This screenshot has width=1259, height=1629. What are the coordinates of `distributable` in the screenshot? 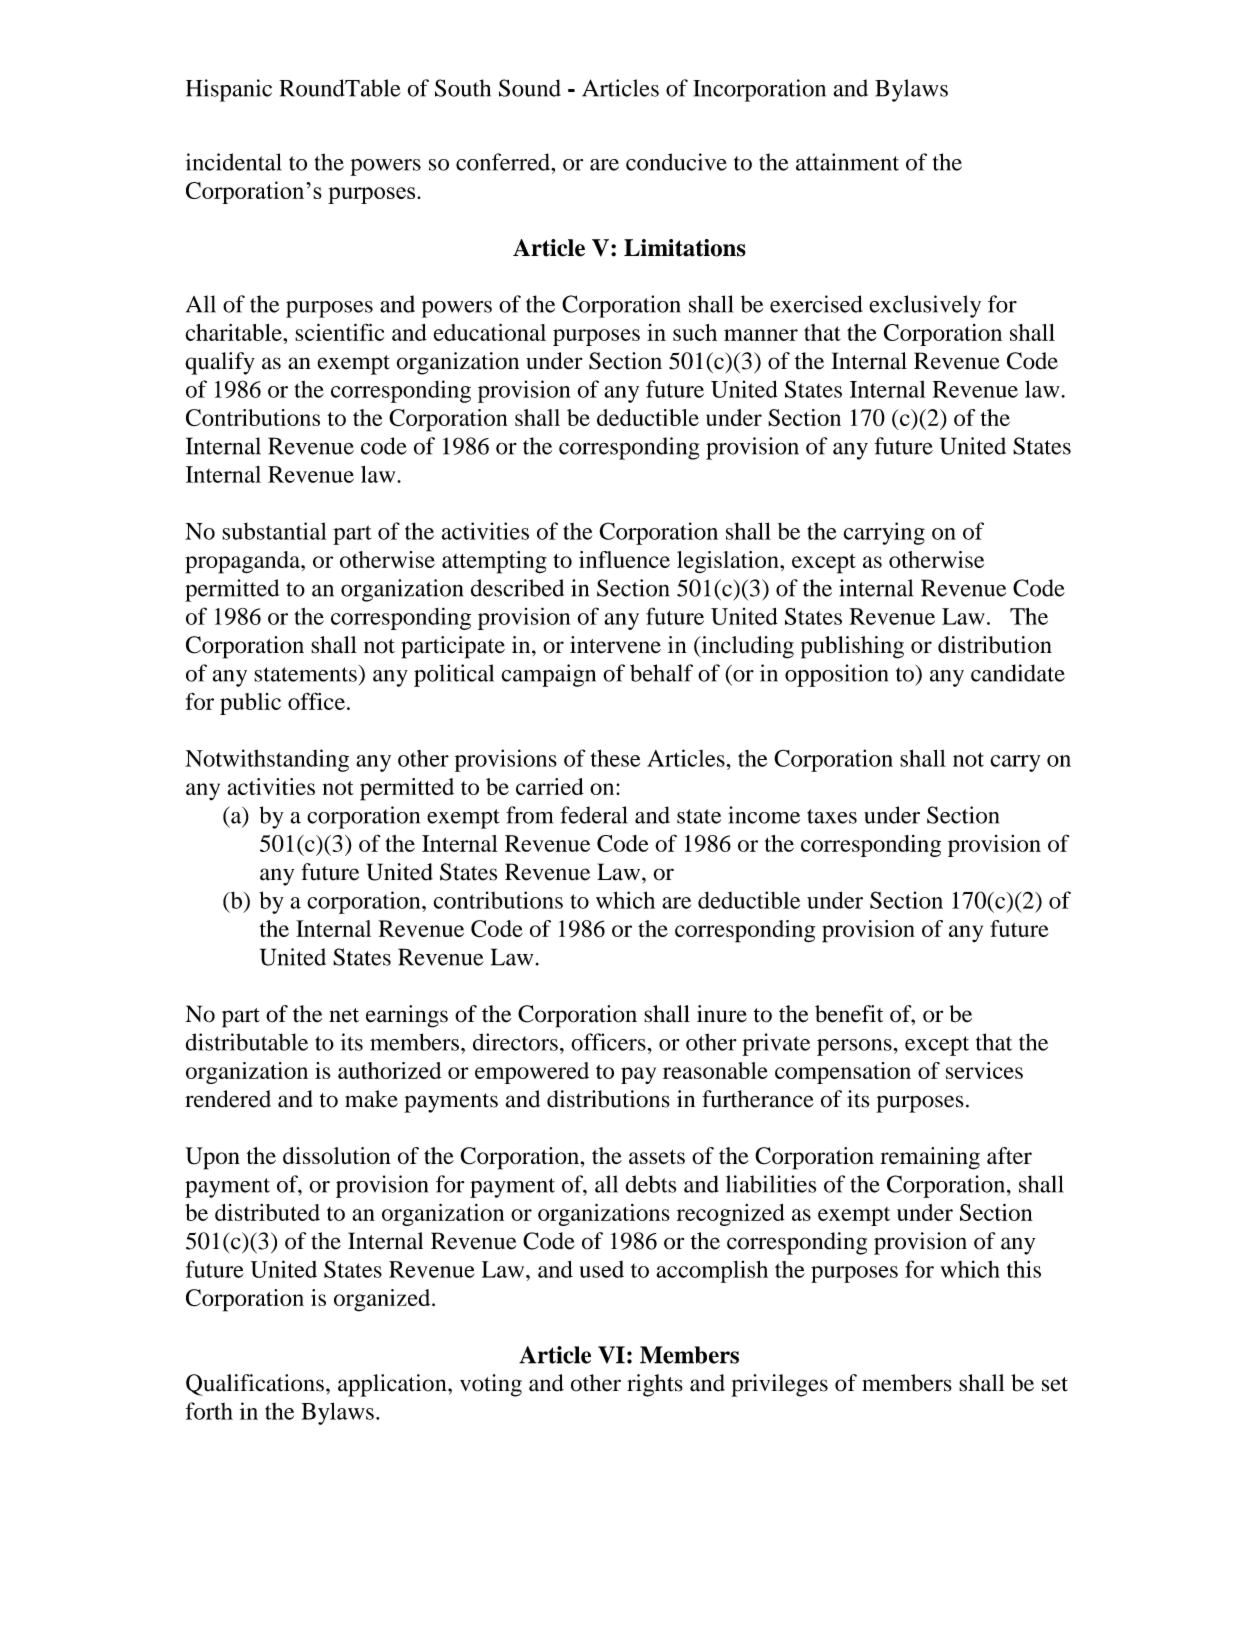 It's located at (247, 1042).
